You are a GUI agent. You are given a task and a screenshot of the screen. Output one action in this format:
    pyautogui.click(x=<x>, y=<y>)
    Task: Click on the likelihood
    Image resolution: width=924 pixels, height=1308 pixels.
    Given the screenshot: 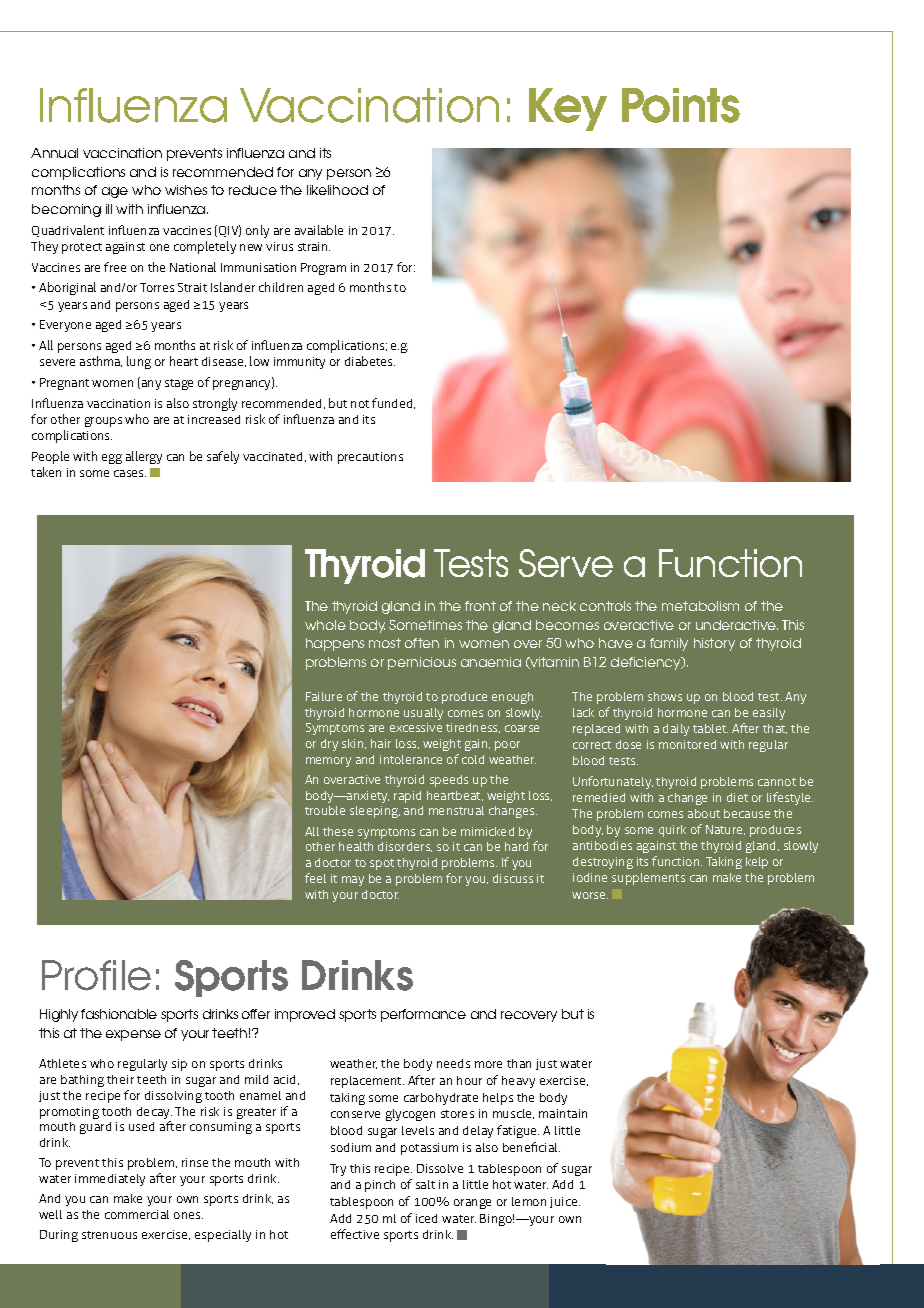 What is the action you would take?
    pyautogui.click(x=337, y=190)
